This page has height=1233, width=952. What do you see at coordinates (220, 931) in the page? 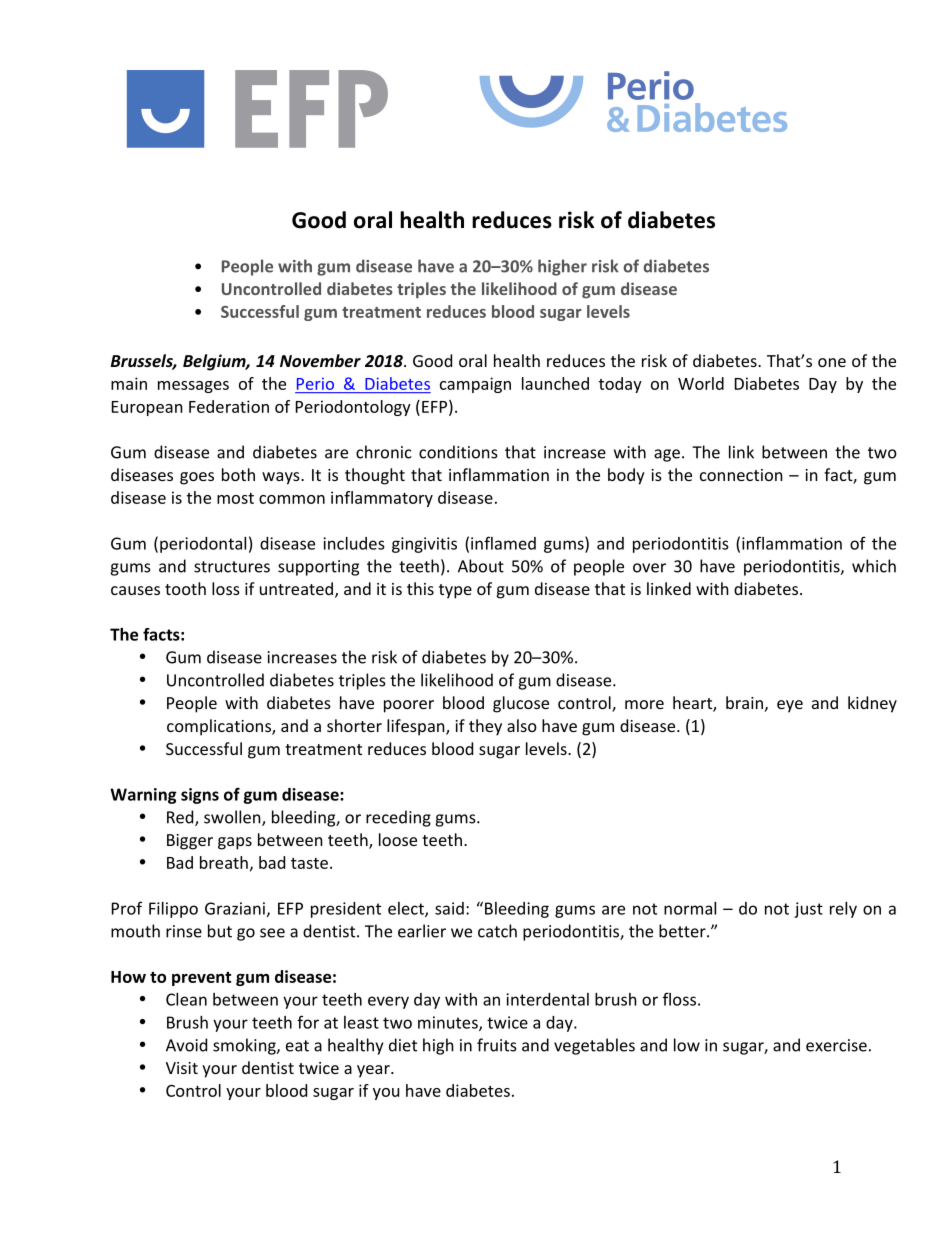
I see `but` at bounding box center [220, 931].
